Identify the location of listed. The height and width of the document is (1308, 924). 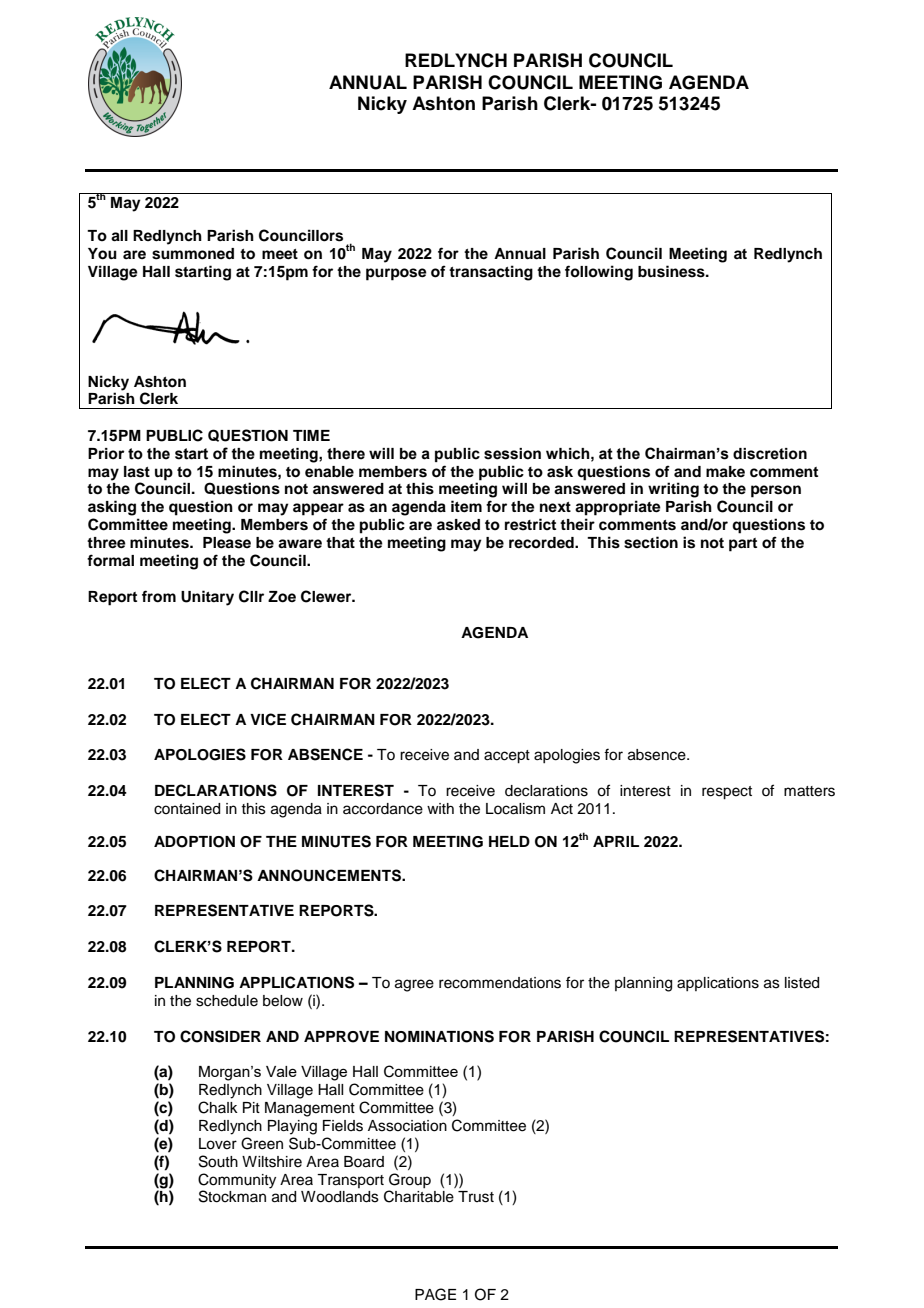
(802, 983).
